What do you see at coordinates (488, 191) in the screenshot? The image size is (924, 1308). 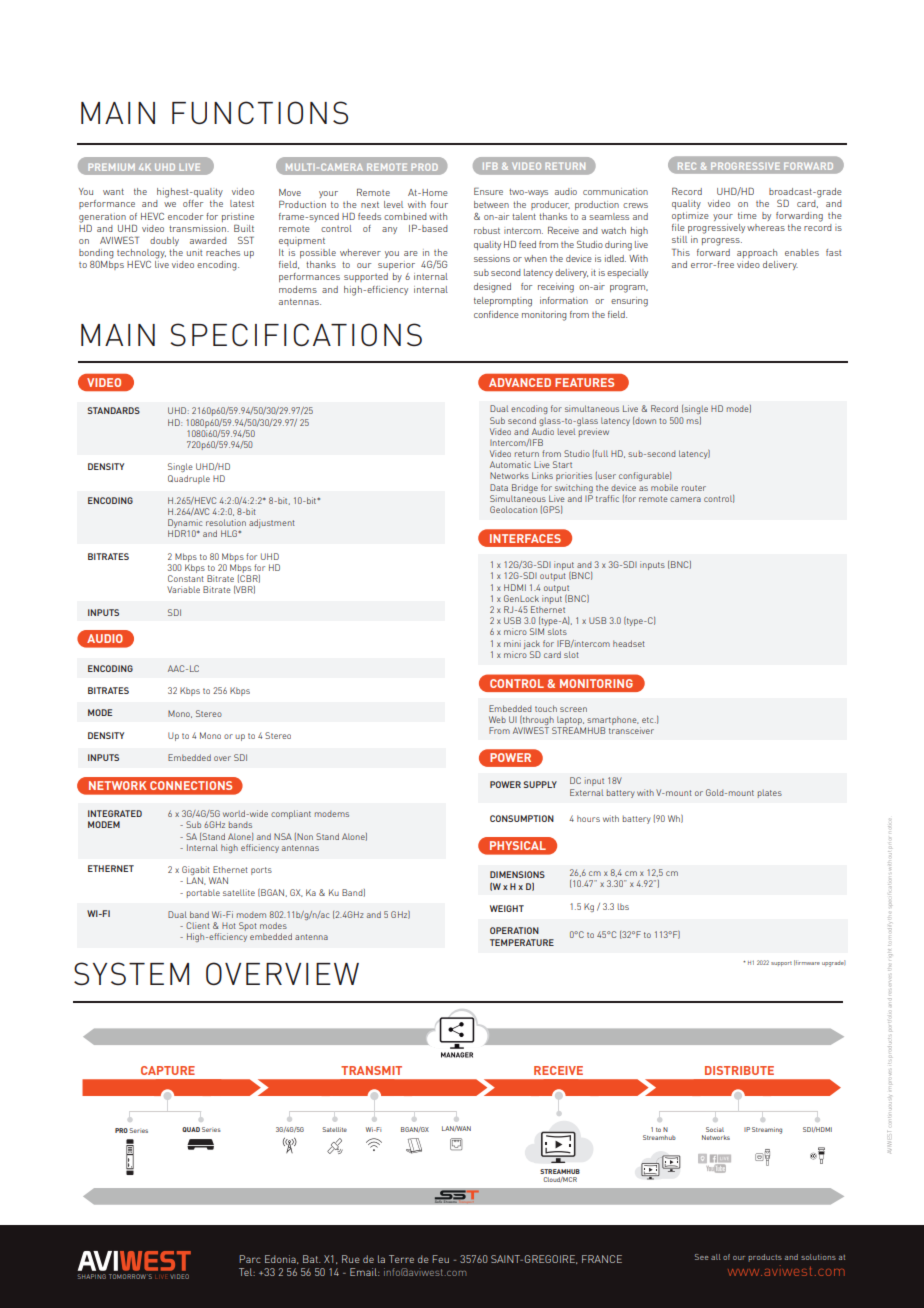 I see `Ensure` at bounding box center [488, 191].
